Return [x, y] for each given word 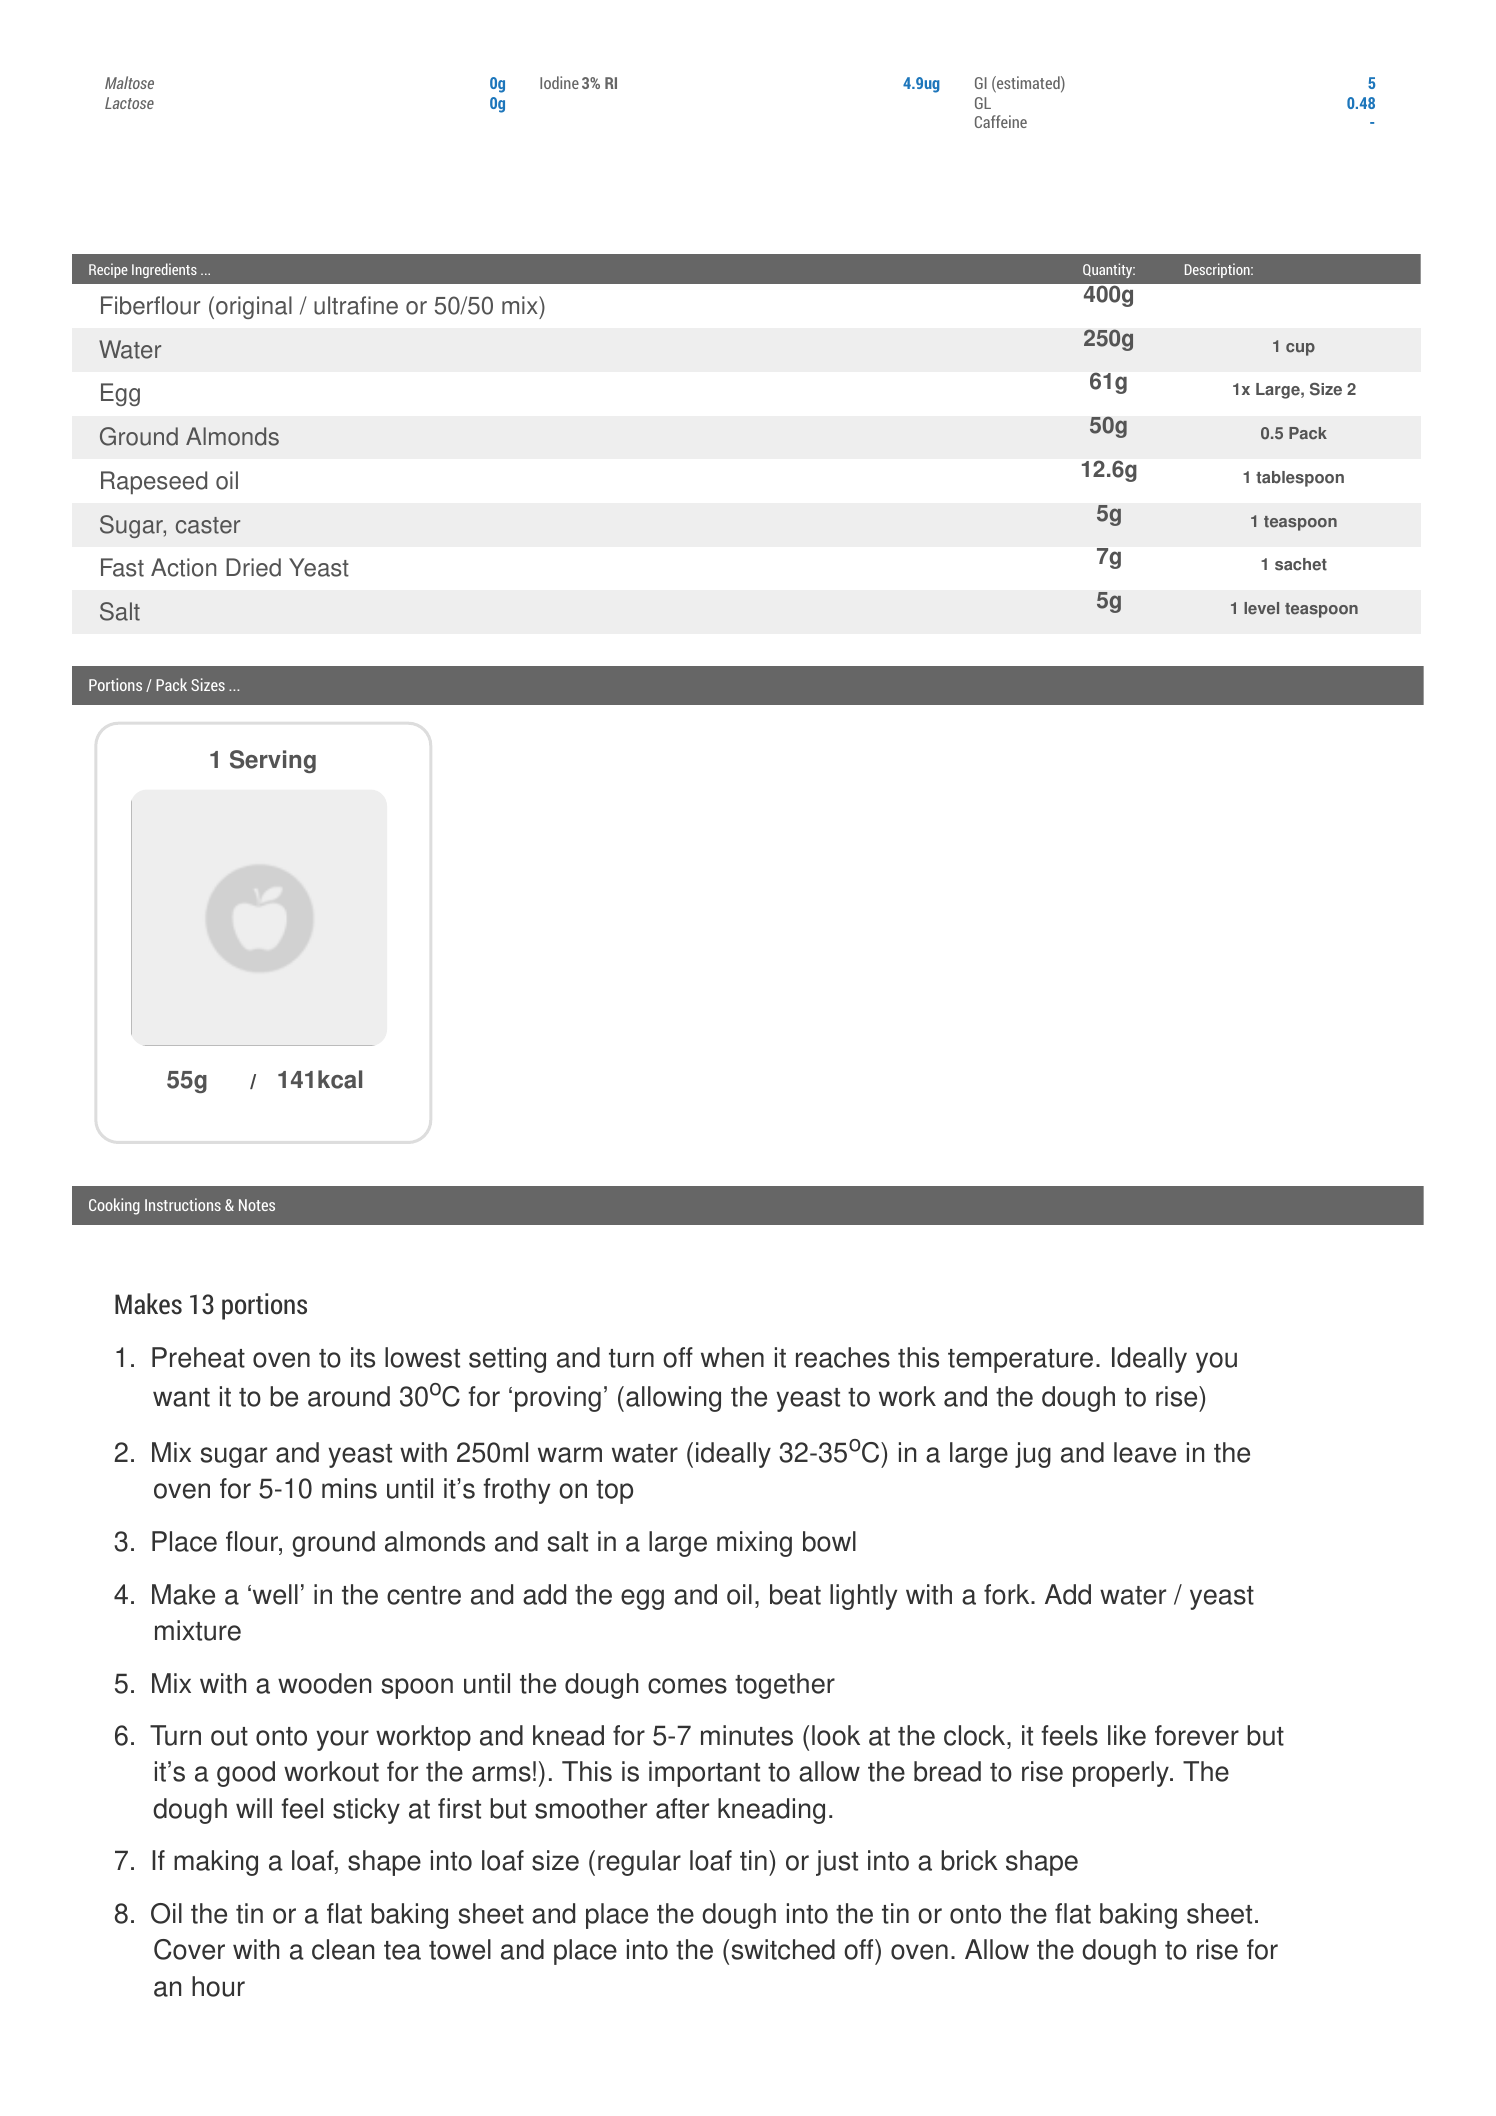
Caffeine [1001, 121]
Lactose [129, 103]
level [1261, 608]
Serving [273, 761]
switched [783, 1949]
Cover [189, 1949]
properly [1122, 1774]
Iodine [559, 82]
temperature [1020, 1361]
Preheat [198, 1357]
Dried [253, 567]
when [732, 1357]
